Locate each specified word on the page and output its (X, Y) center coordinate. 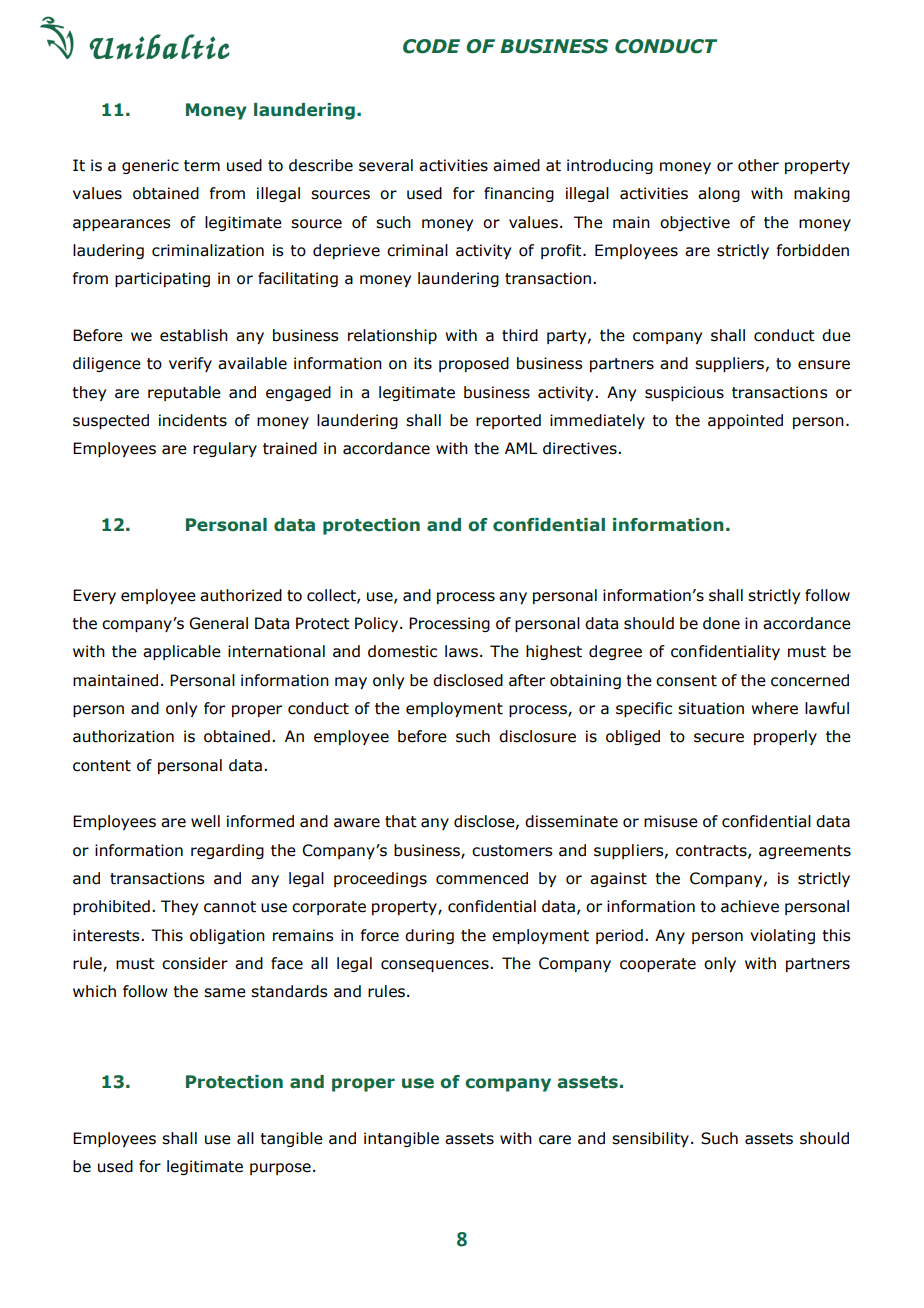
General (218, 623)
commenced (482, 878)
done (721, 623)
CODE (431, 46)
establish (194, 335)
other (758, 165)
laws (461, 651)
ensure (824, 365)
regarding (227, 851)
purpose (280, 1169)
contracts (712, 851)
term (202, 166)
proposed (474, 364)
